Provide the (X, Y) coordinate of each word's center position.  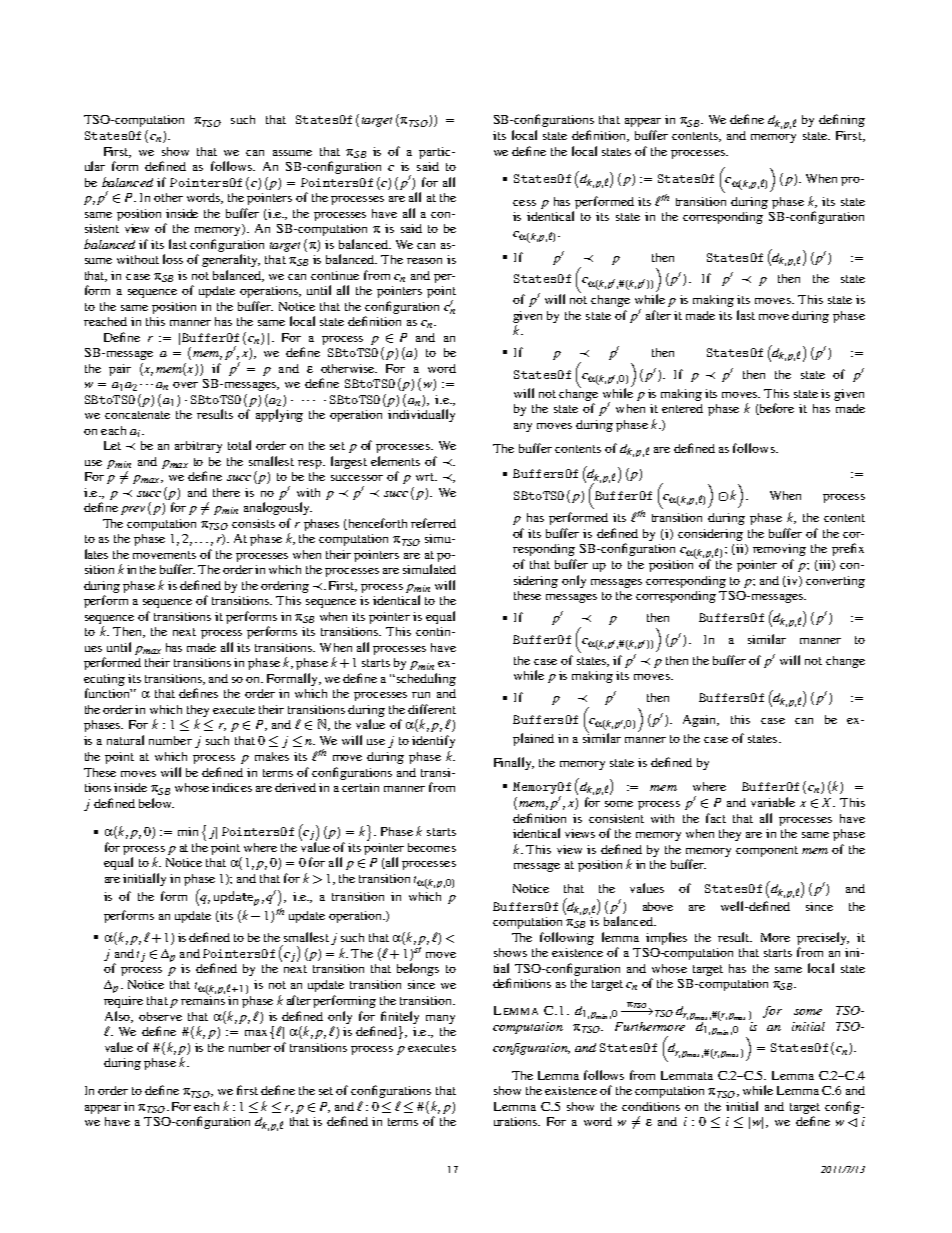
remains (203, 999)
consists (253, 523)
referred (433, 523)
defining (842, 120)
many (440, 1019)
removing (779, 550)
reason (424, 261)
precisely (823, 938)
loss (173, 259)
